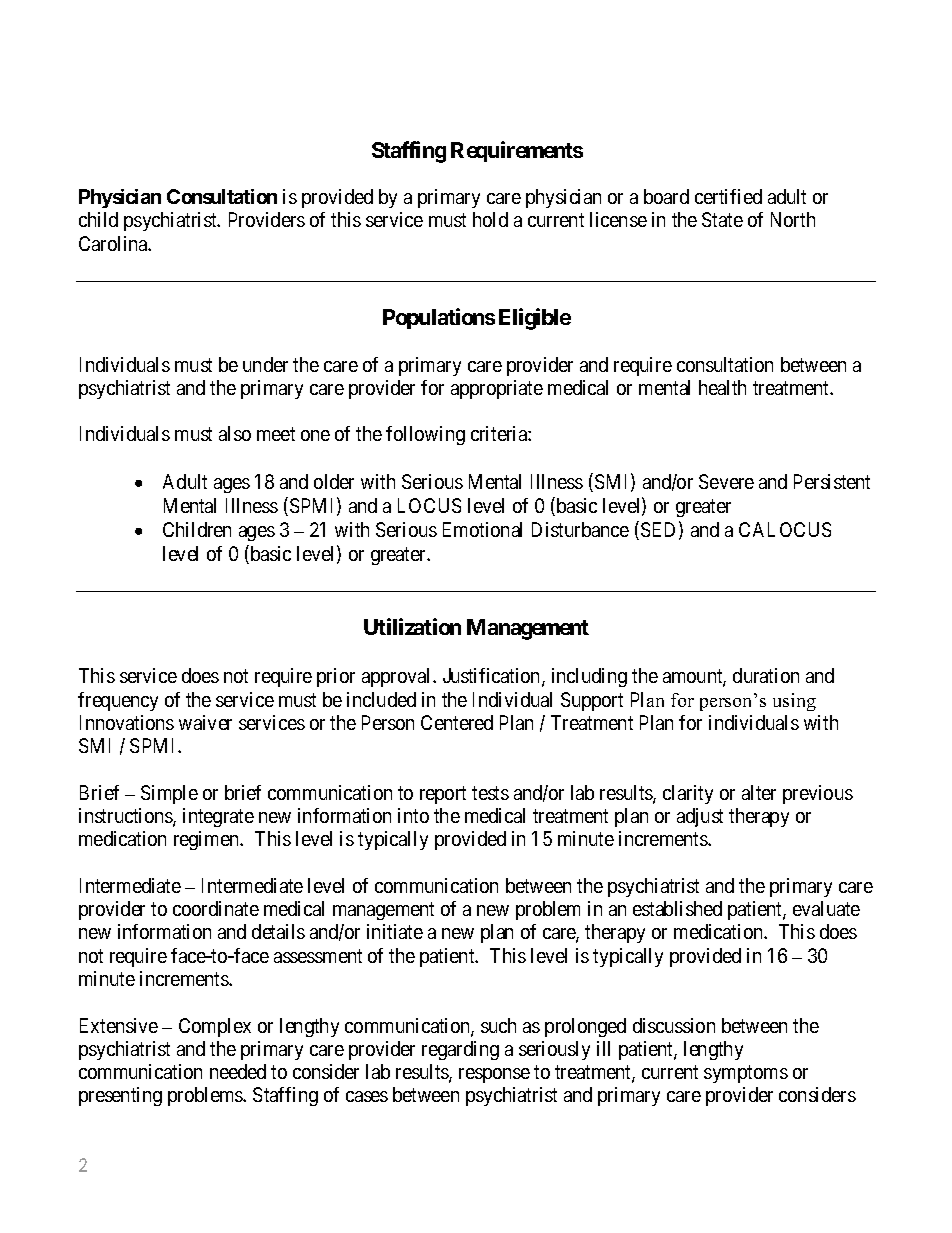 Image resolution: width=952 pixels, height=1233 pixels. I want to click on needed, so click(238, 1071).
